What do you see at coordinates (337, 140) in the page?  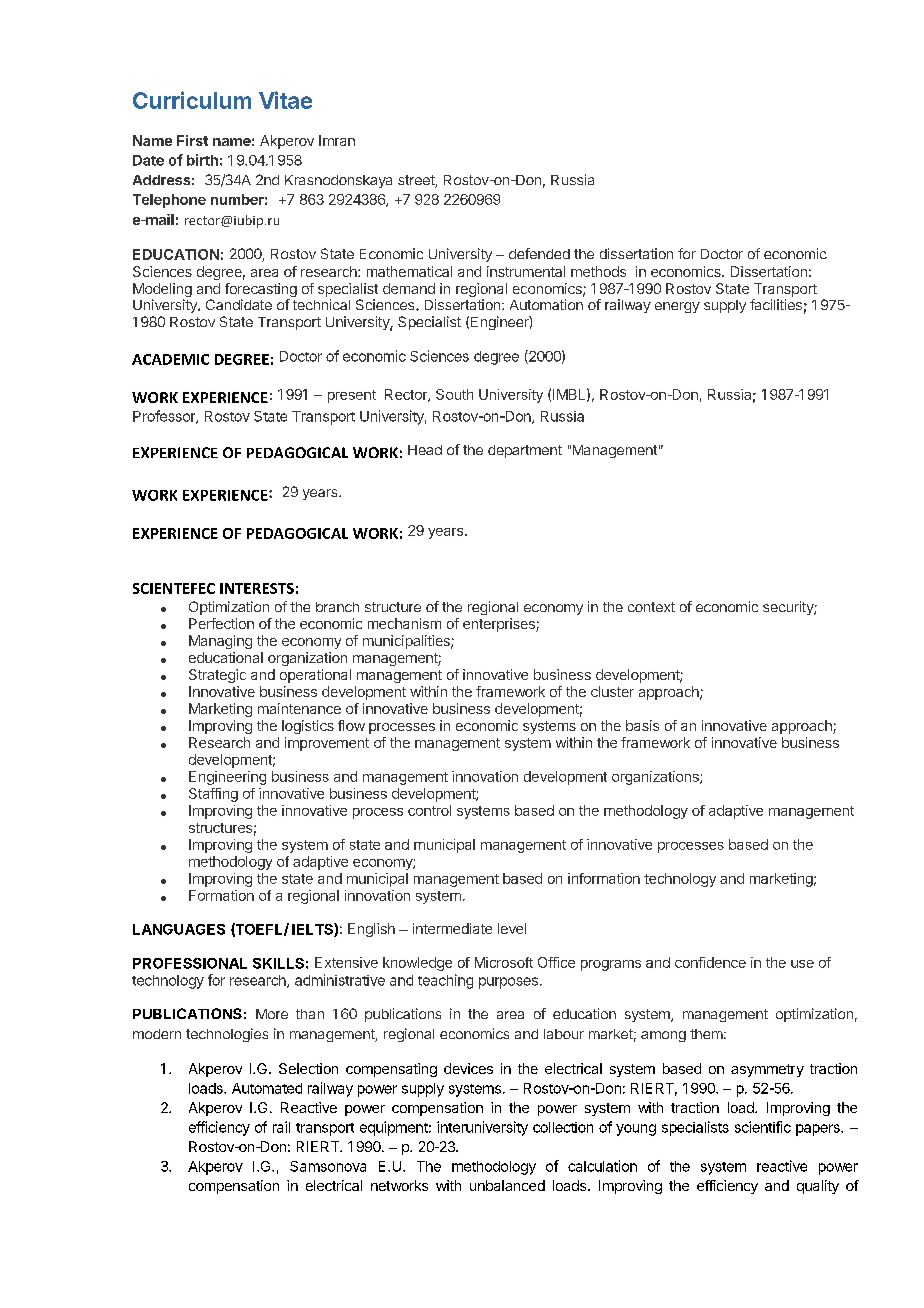 I see `Imran` at bounding box center [337, 140].
